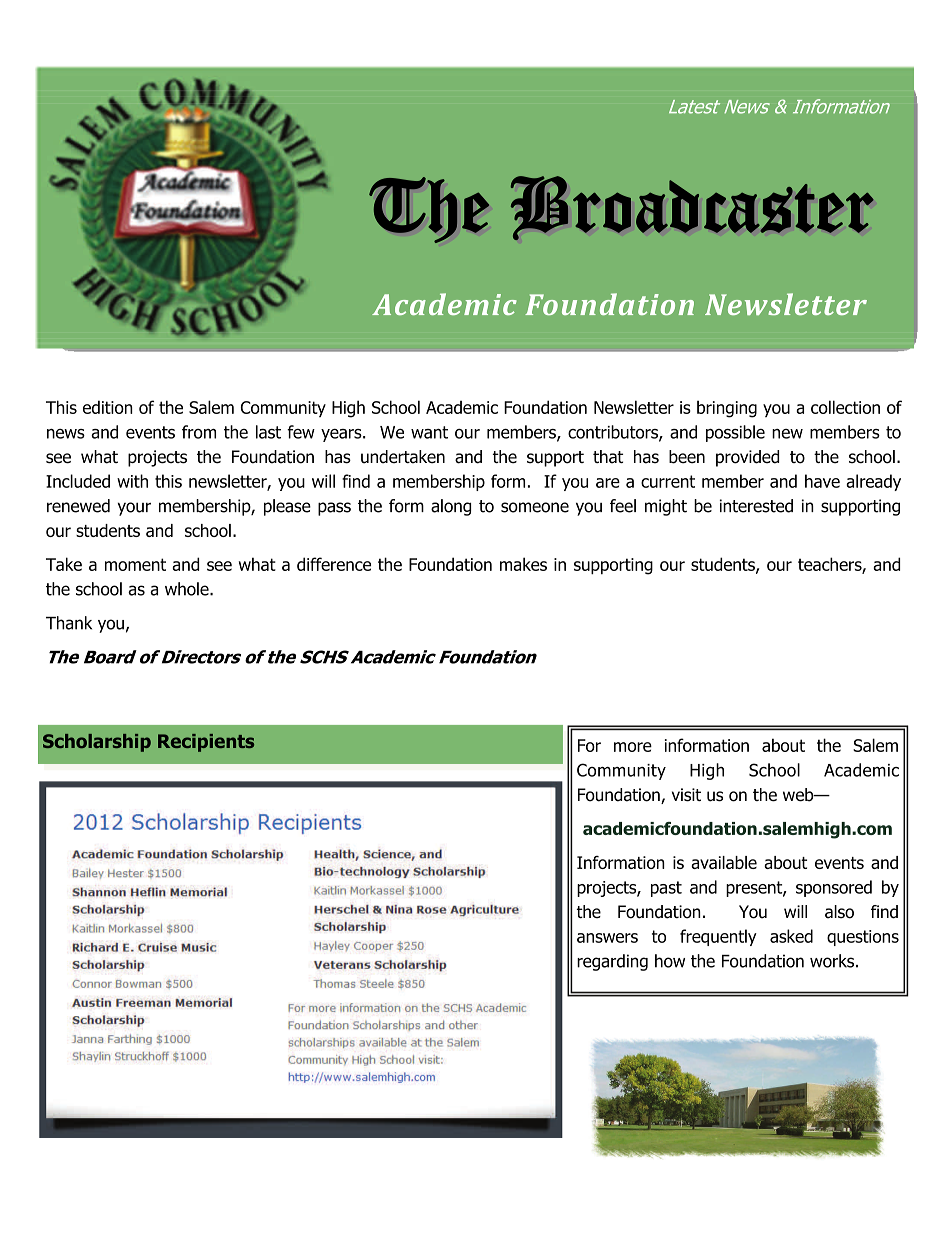 This image has height=1233, width=952. Describe the element at coordinates (735, 433) in the image. I see `possible` at that location.
